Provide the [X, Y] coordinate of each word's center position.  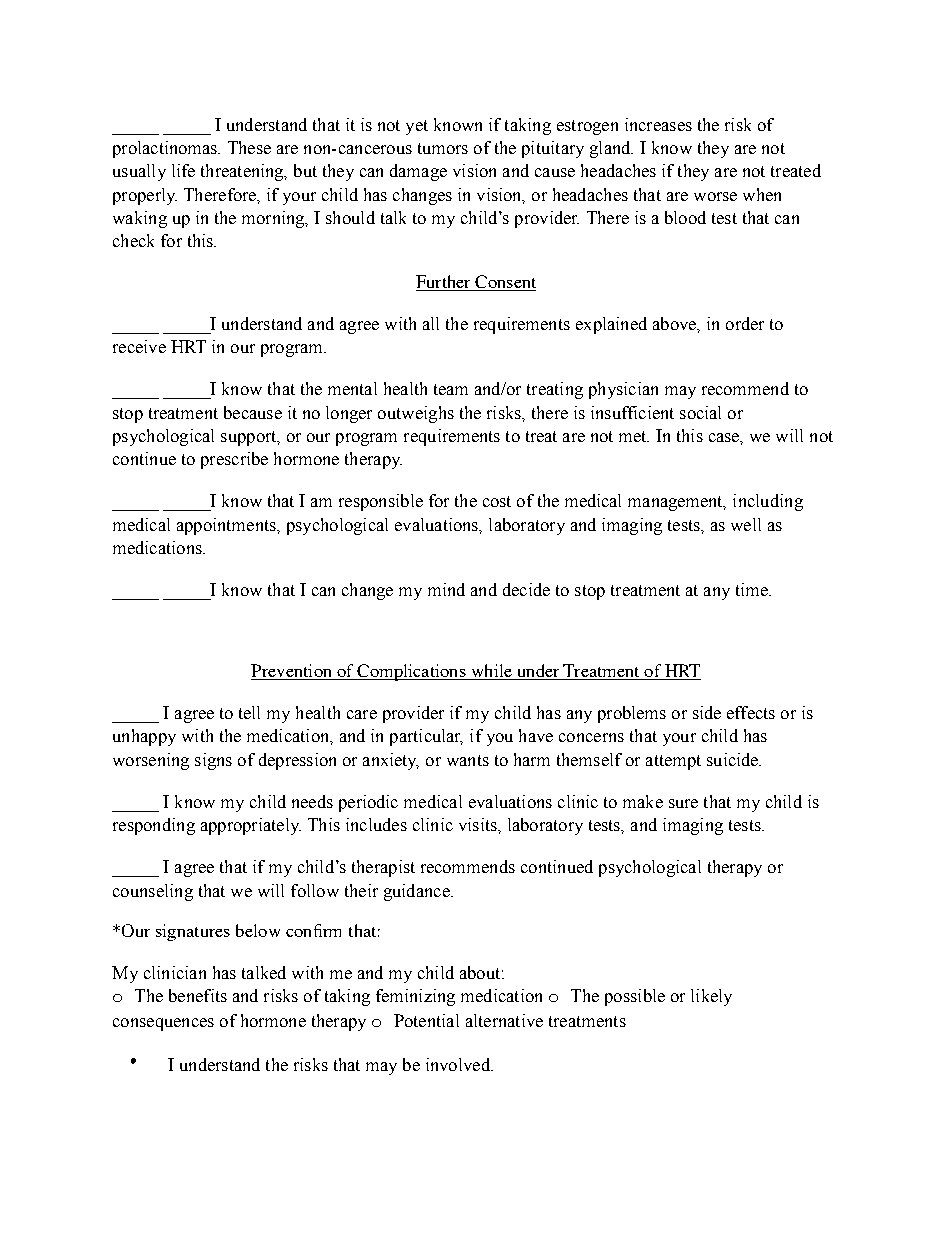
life [183, 170]
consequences [163, 1024]
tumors [443, 148]
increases [658, 124]
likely [711, 997]
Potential [426, 1020]
